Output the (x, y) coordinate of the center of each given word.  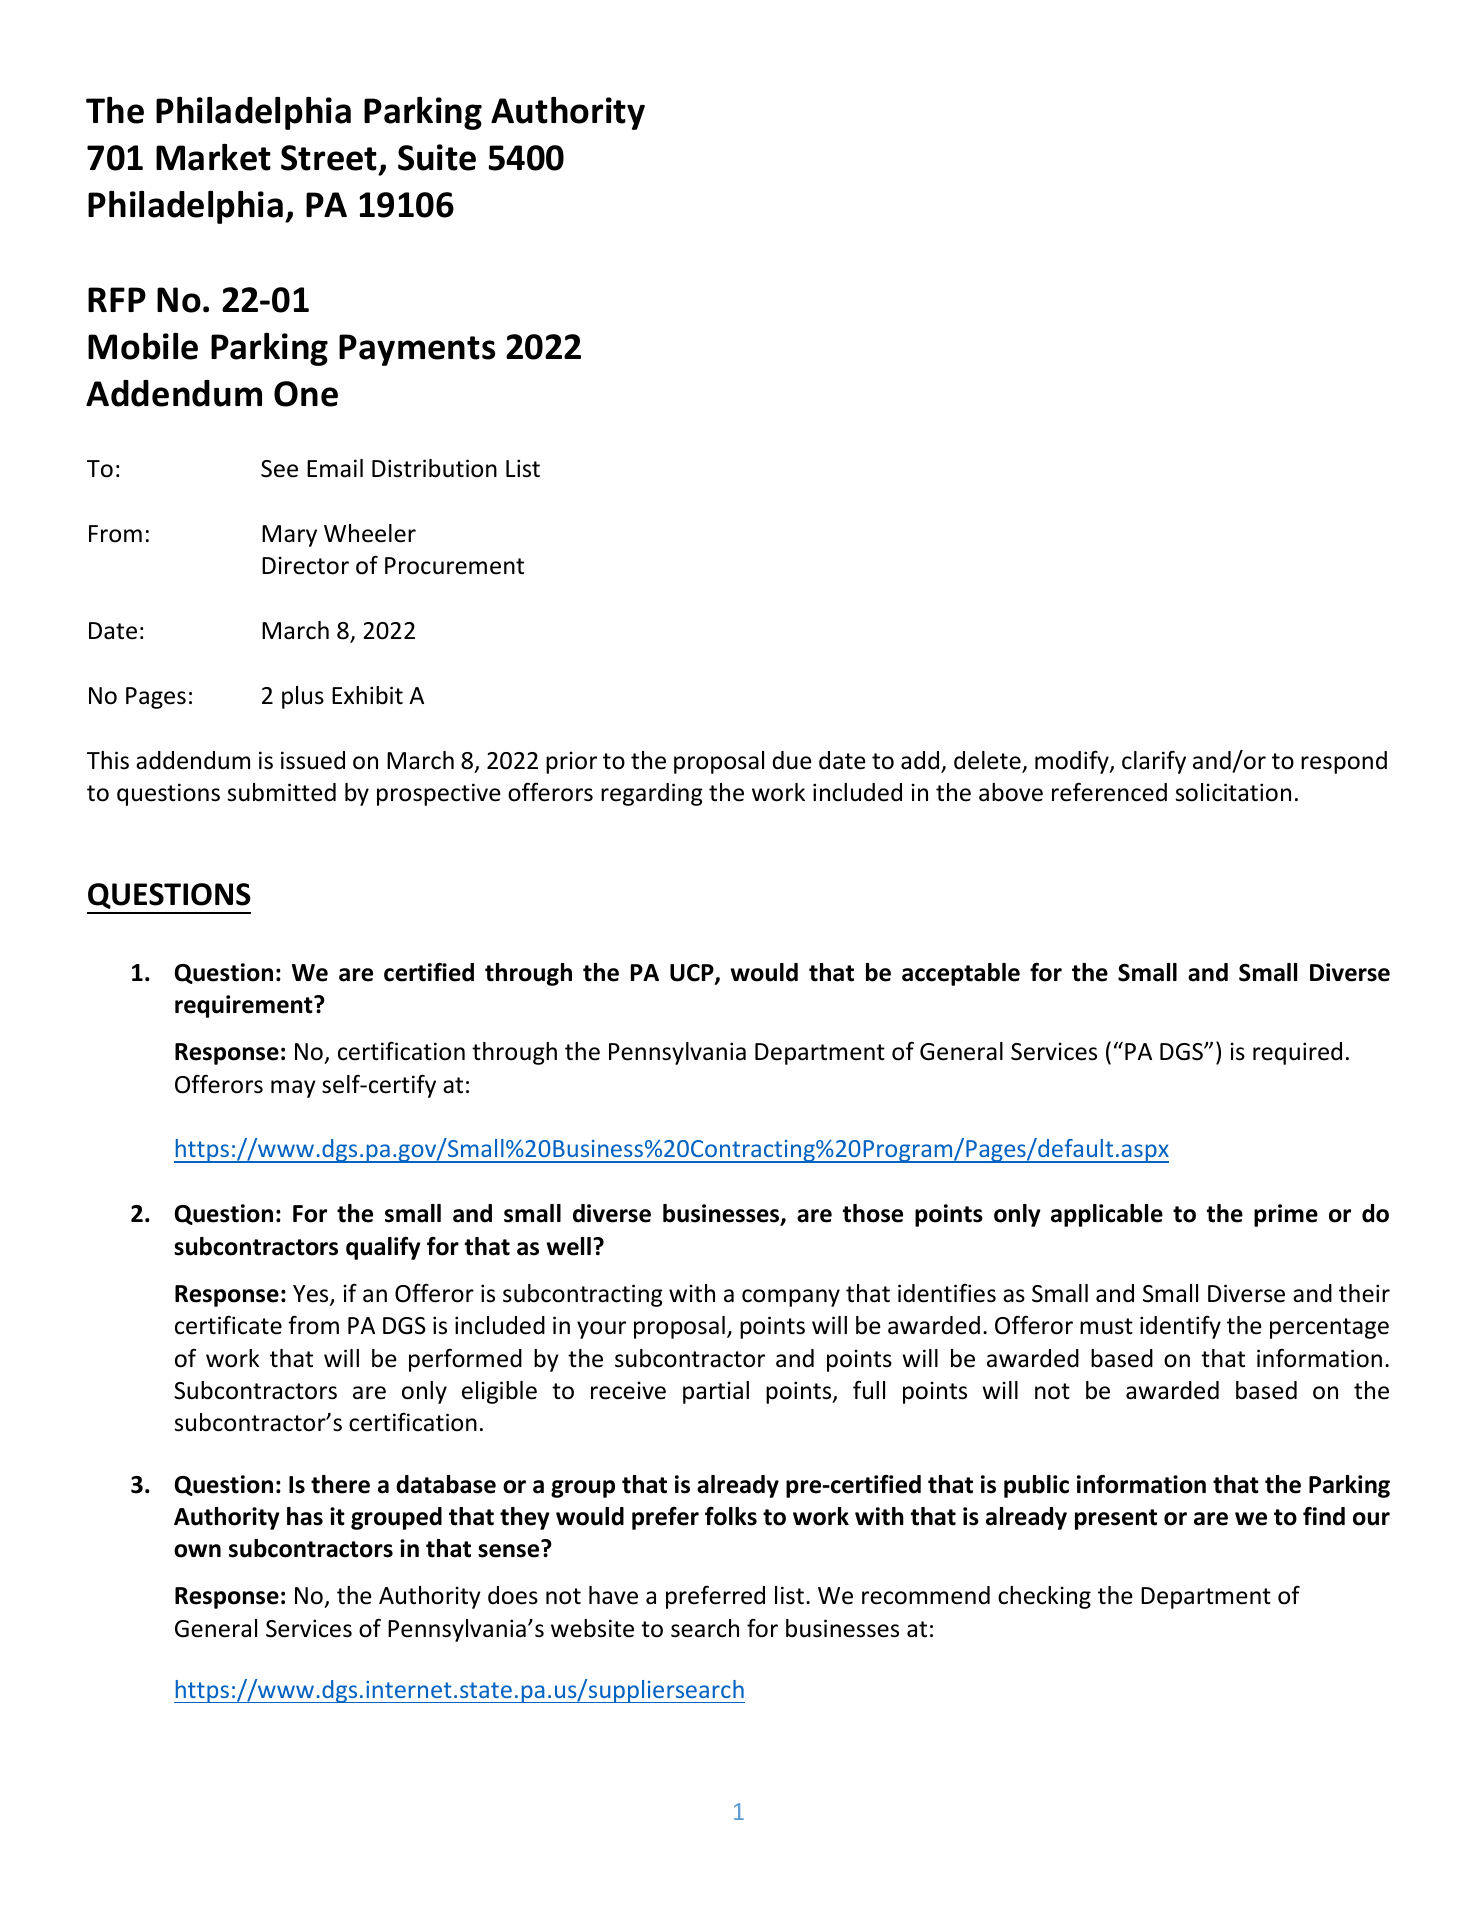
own (197, 1551)
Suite (437, 157)
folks (731, 1516)
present (1116, 1519)
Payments (417, 350)
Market (213, 157)
